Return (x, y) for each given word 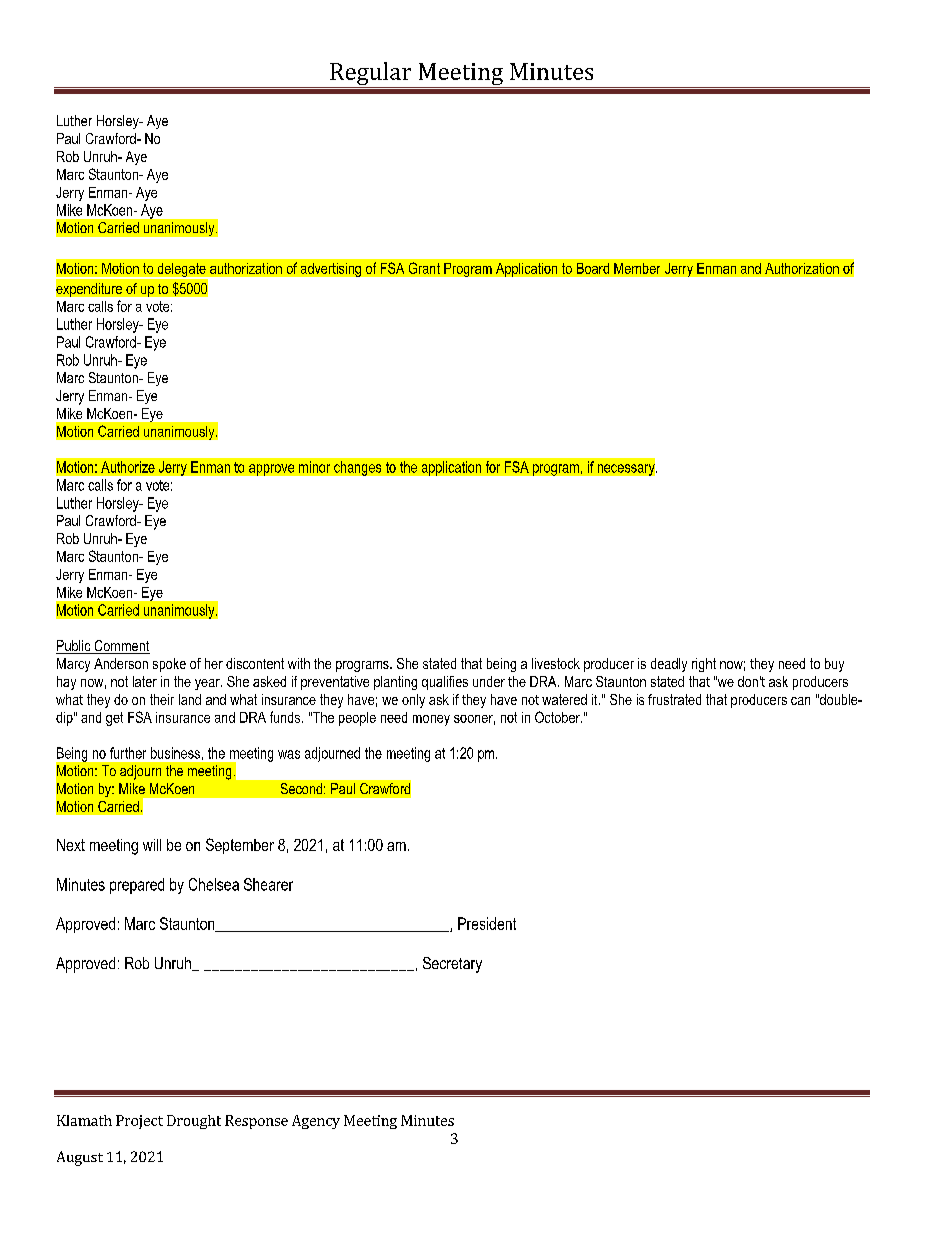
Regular (371, 75)
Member (637, 268)
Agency (316, 1122)
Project (139, 1122)
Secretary (452, 965)
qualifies (445, 683)
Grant (424, 268)
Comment (121, 647)
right (704, 665)
